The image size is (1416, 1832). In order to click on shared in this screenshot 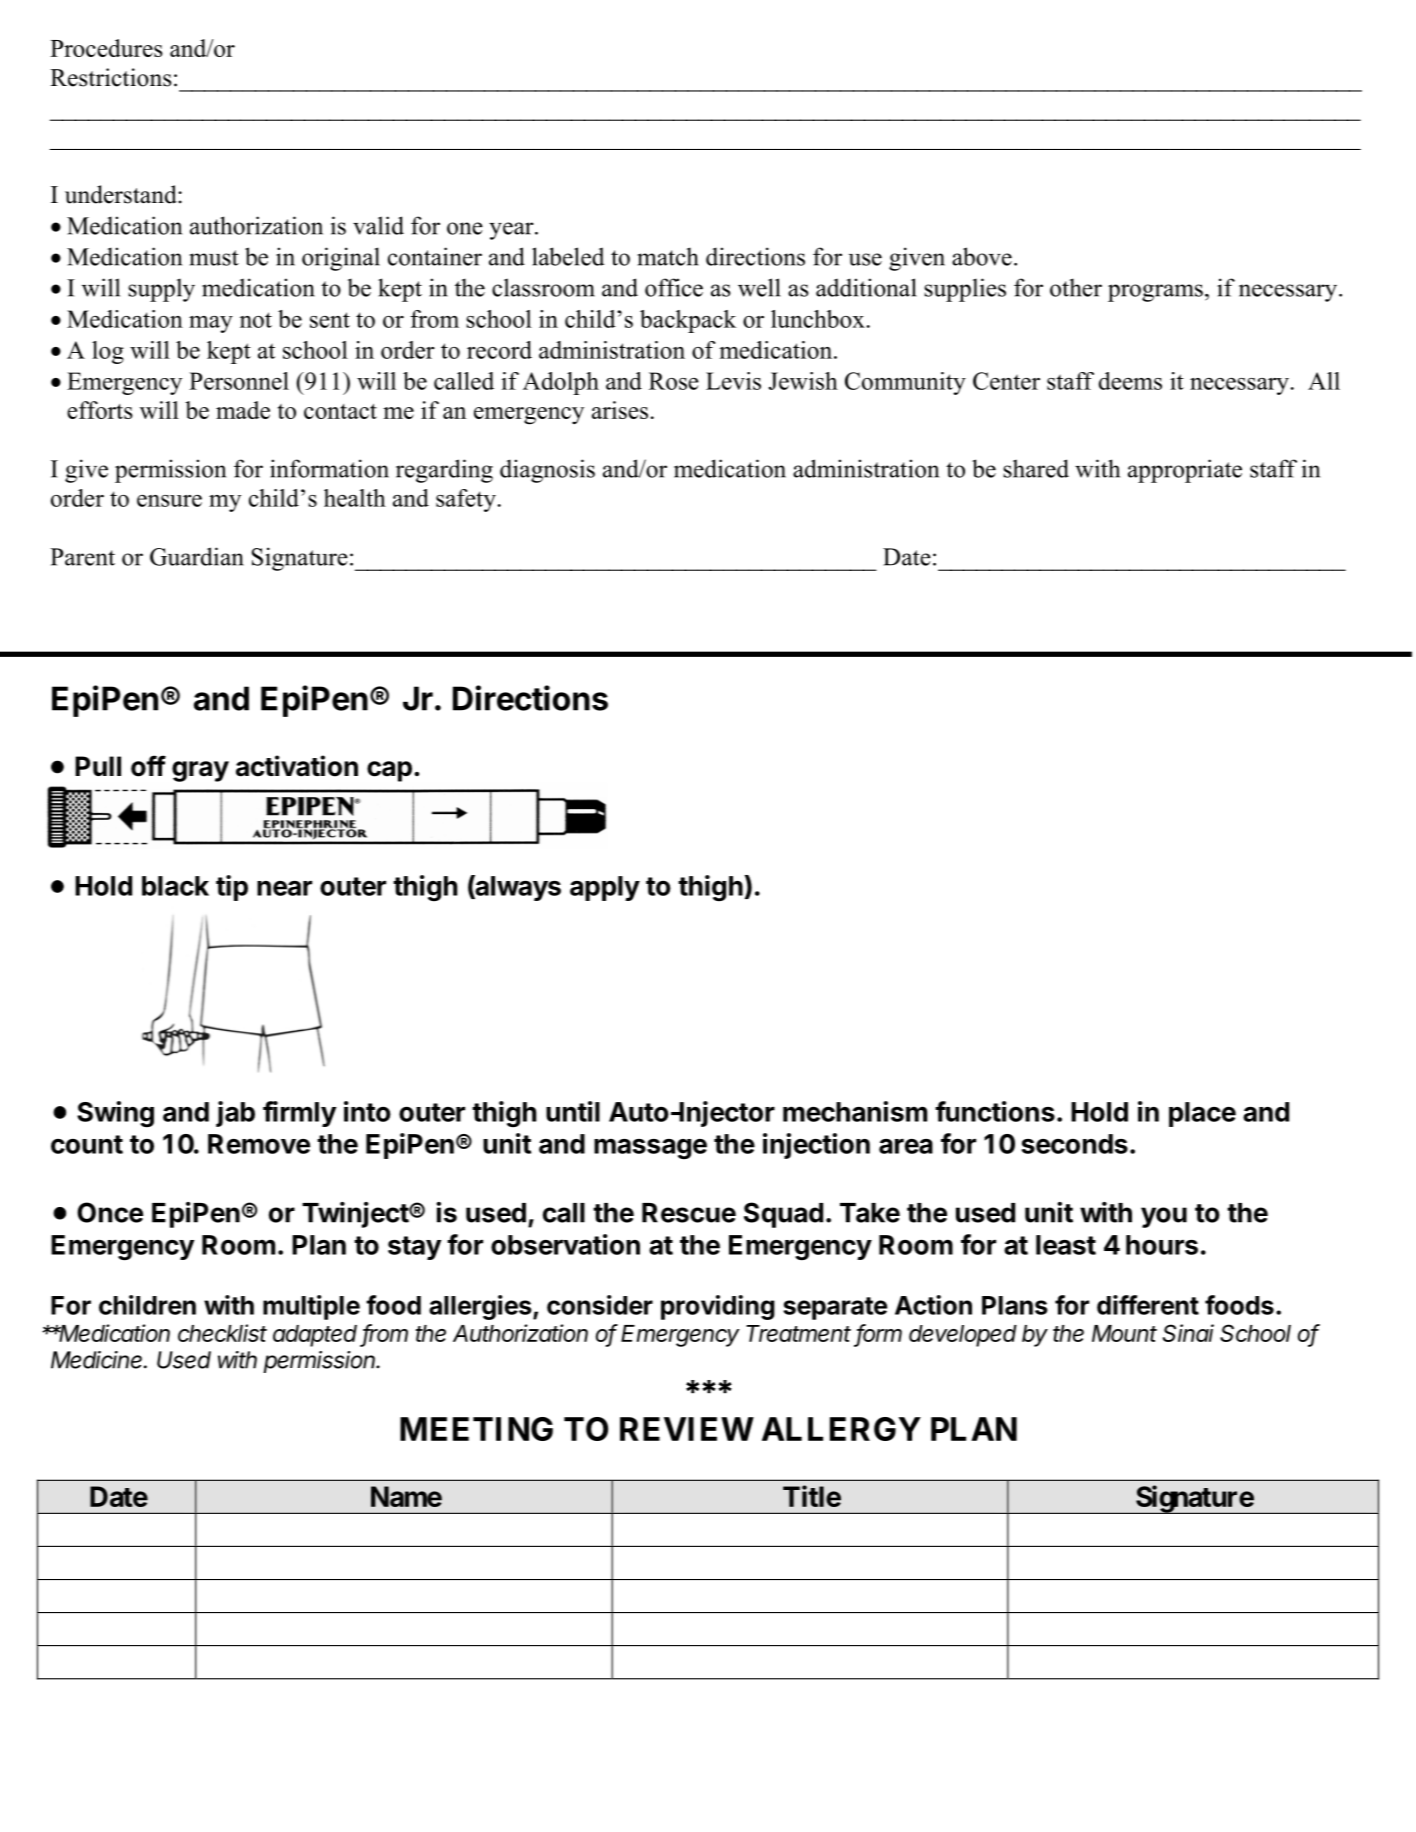, I will do `click(1036, 468)`.
